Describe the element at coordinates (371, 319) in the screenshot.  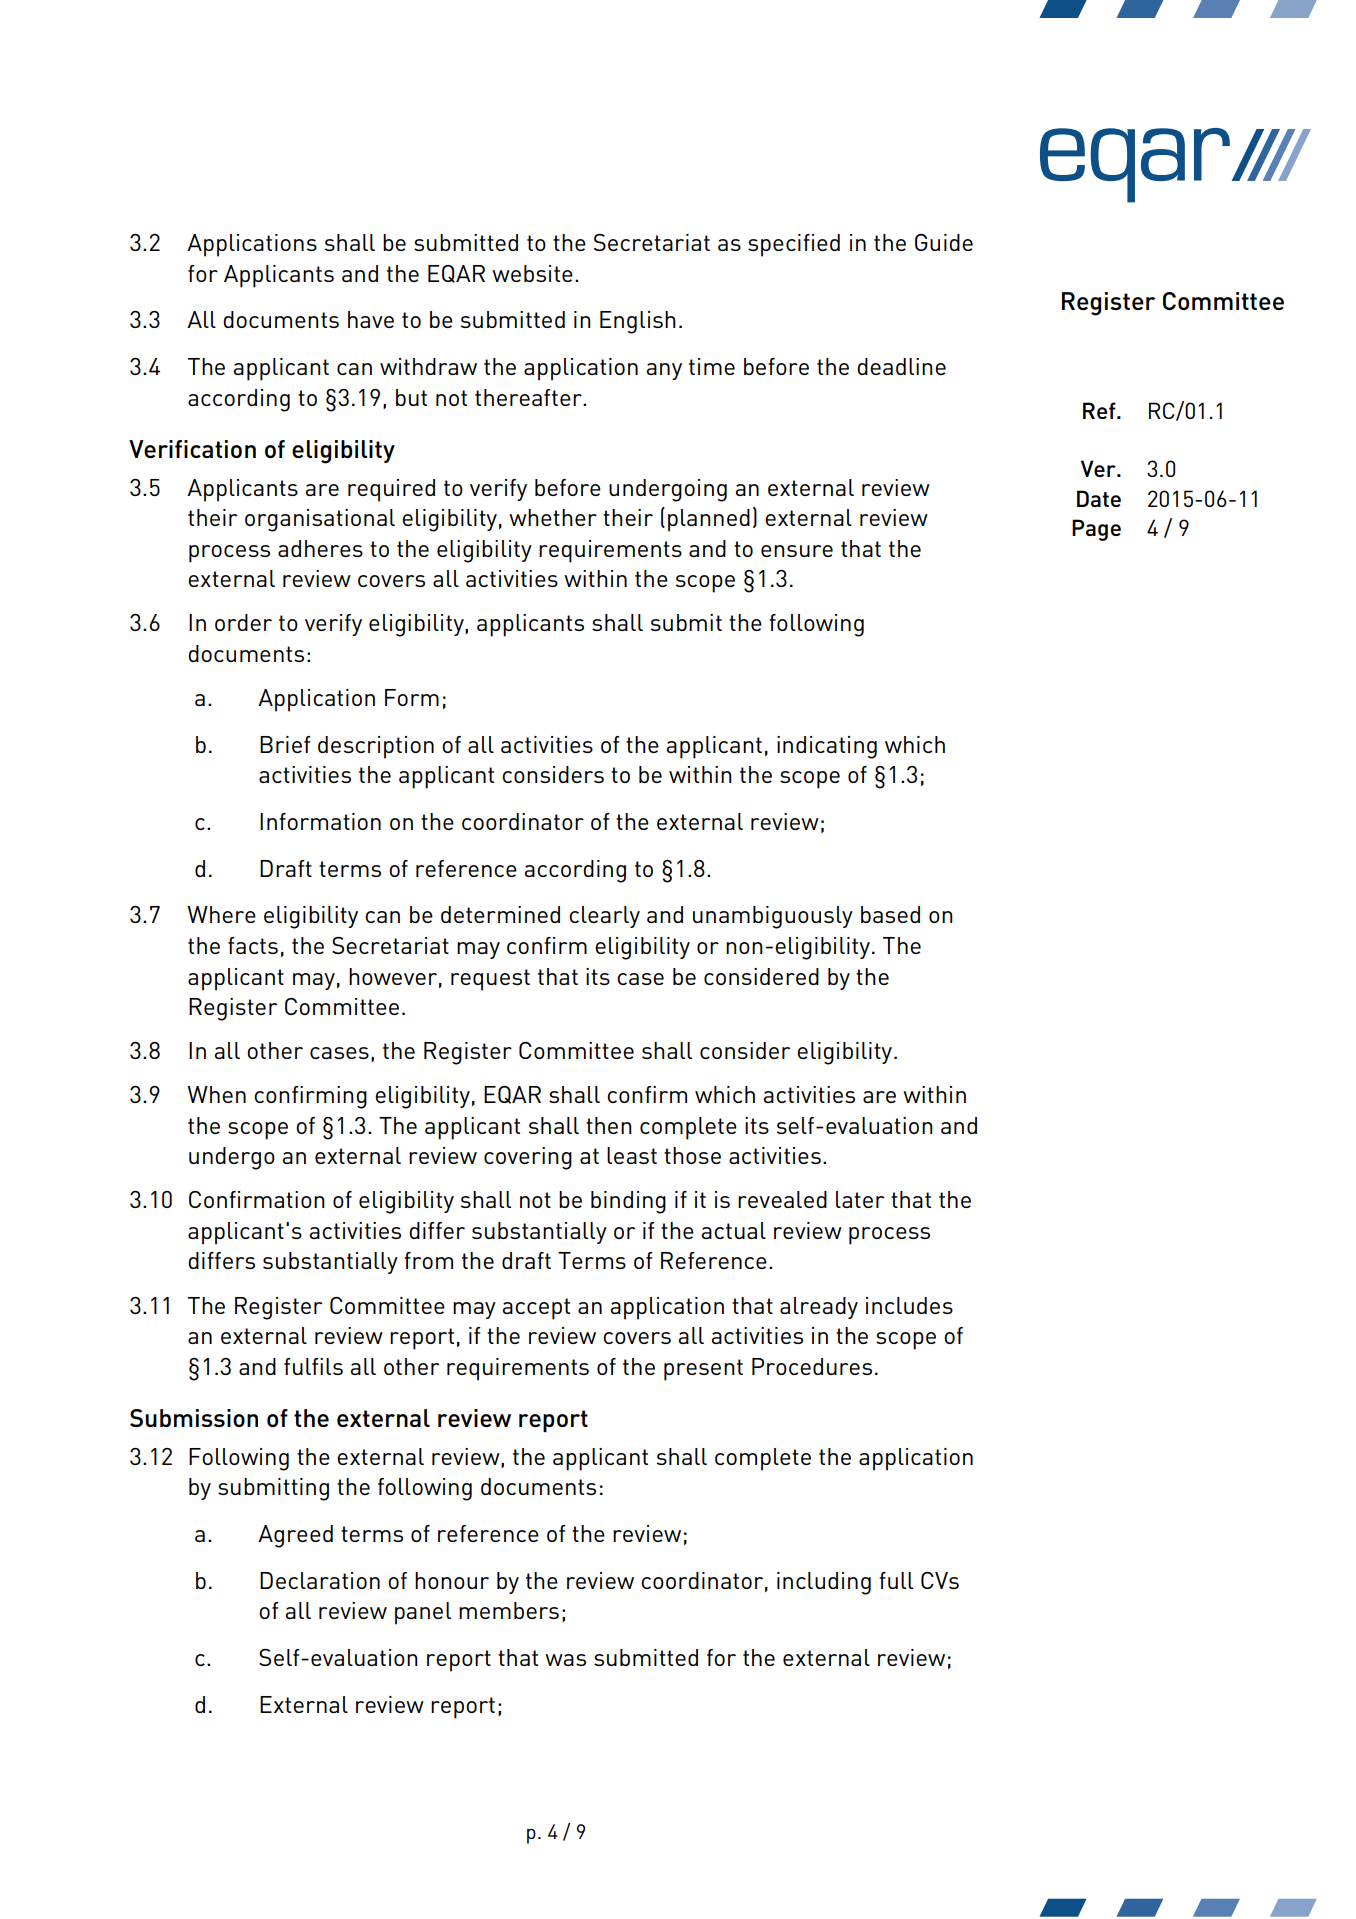
I see `have` at that location.
